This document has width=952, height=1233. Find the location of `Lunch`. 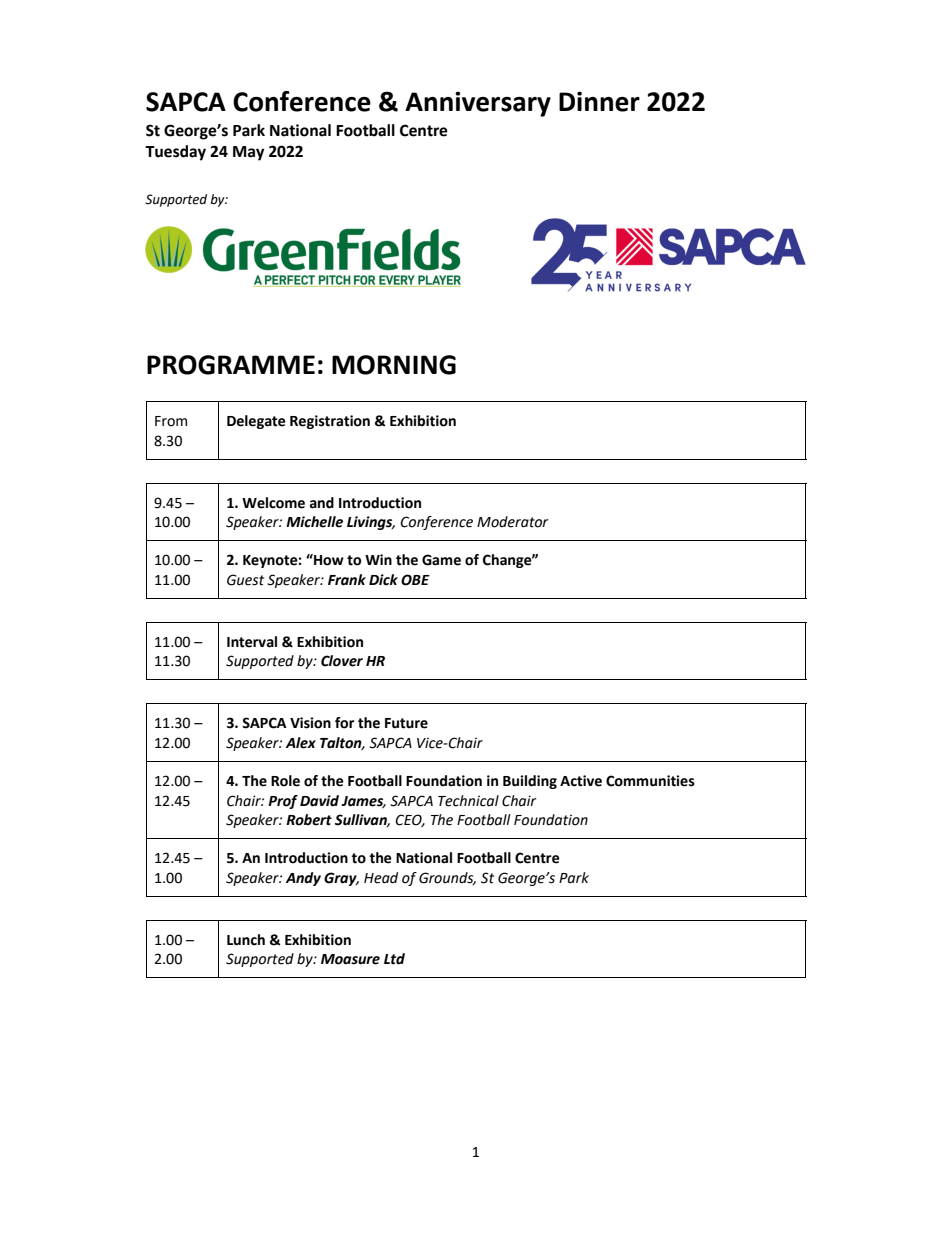

Lunch is located at coordinates (246, 940).
